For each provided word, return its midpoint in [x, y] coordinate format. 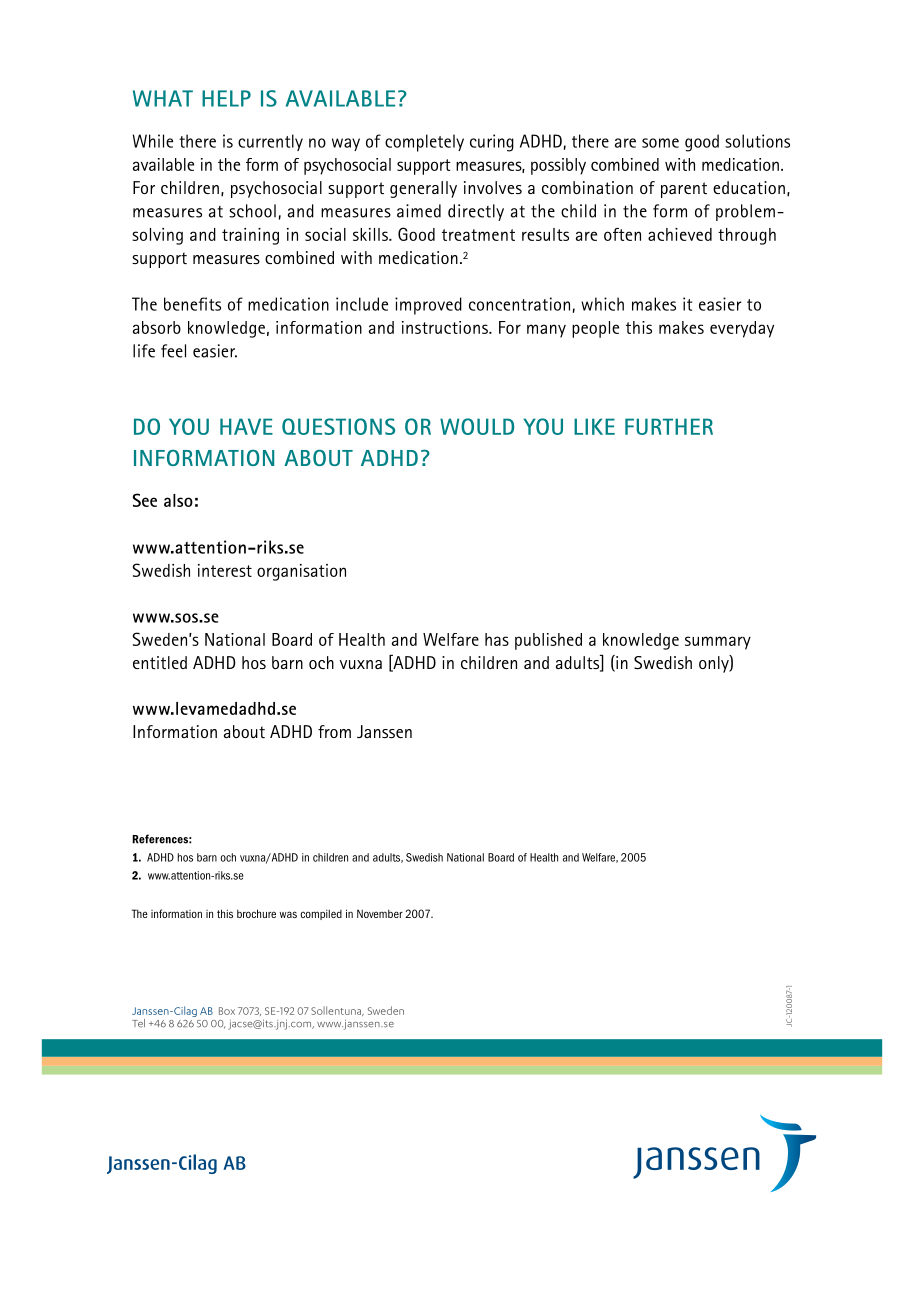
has [497, 639]
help [226, 98]
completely [424, 143]
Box [227, 1011]
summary [718, 643]
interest [225, 570]
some [660, 143]
